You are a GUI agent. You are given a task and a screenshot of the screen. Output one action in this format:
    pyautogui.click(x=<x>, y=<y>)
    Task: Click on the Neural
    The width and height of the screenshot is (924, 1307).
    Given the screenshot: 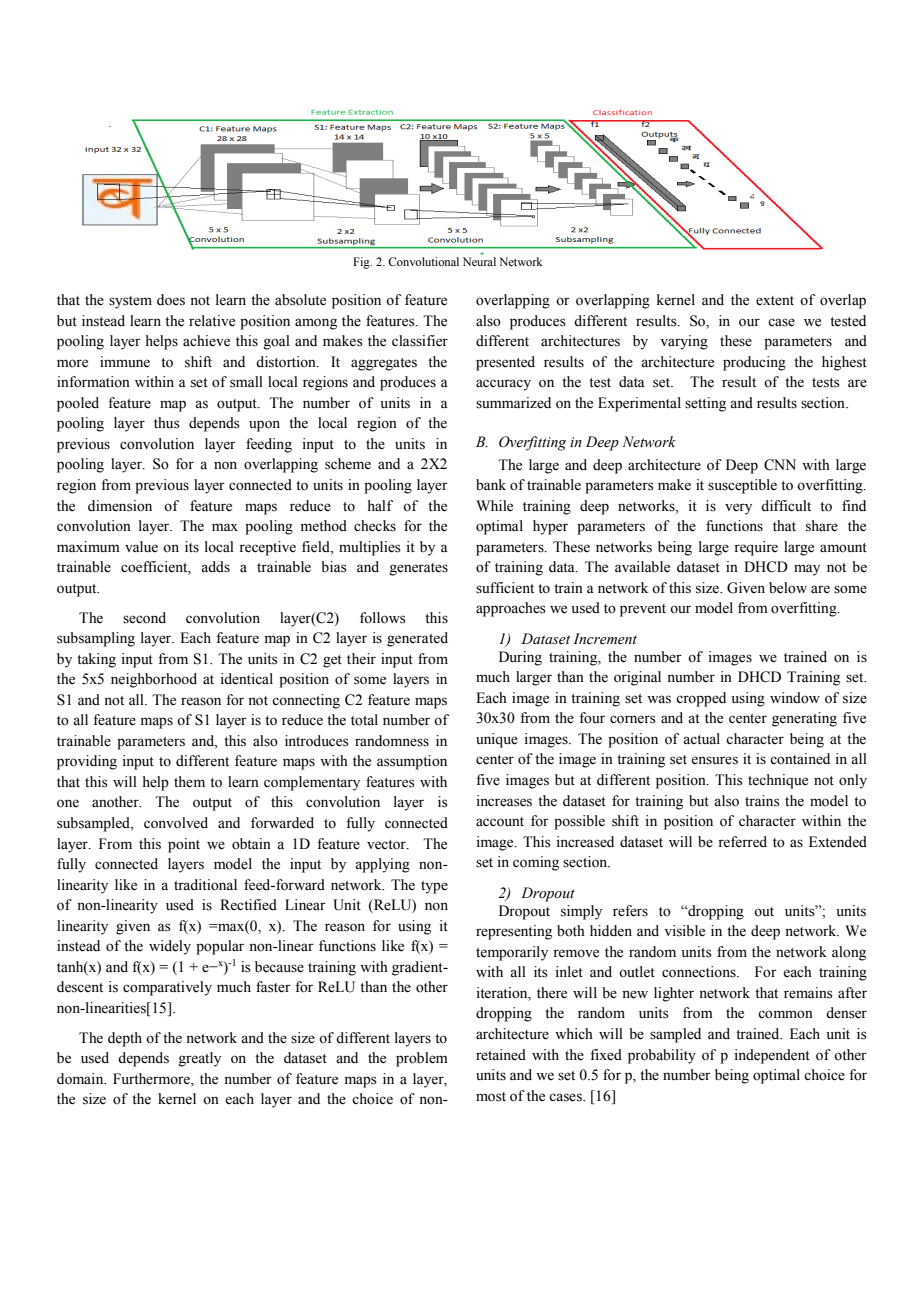 What is the action you would take?
    pyautogui.click(x=479, y=261)
